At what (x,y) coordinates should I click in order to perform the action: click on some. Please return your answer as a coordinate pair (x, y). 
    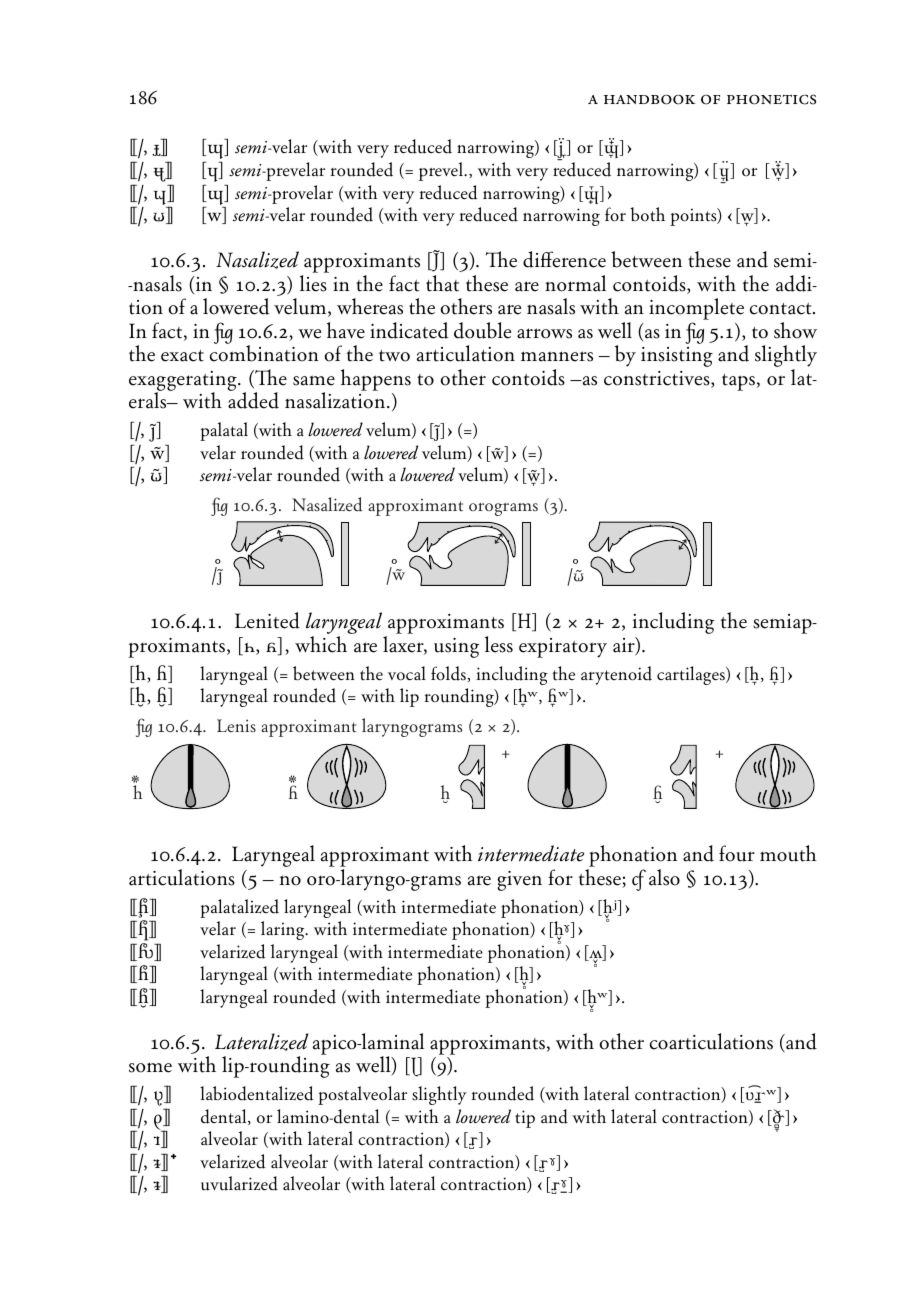
    Looking at the image, I should click on (150, 1067).
